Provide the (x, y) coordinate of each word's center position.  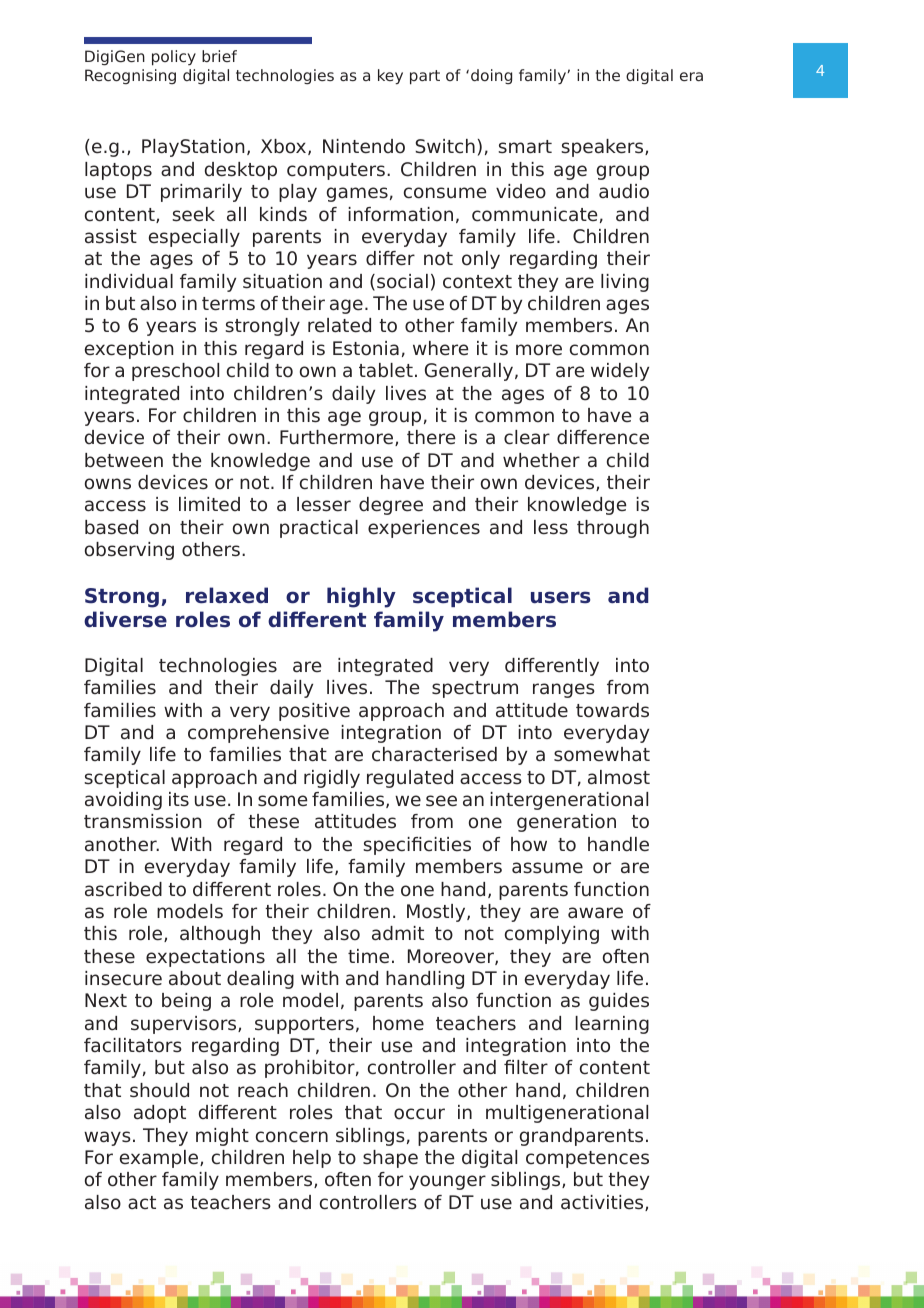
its (179, 799)
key (390, 77)
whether (541, 460)
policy (174, 58)
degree (391, 506)
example (160, 1159)
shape (390, 1159)
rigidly (332, 779)
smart (525, 147)
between (124, 460)
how (529, 844)
